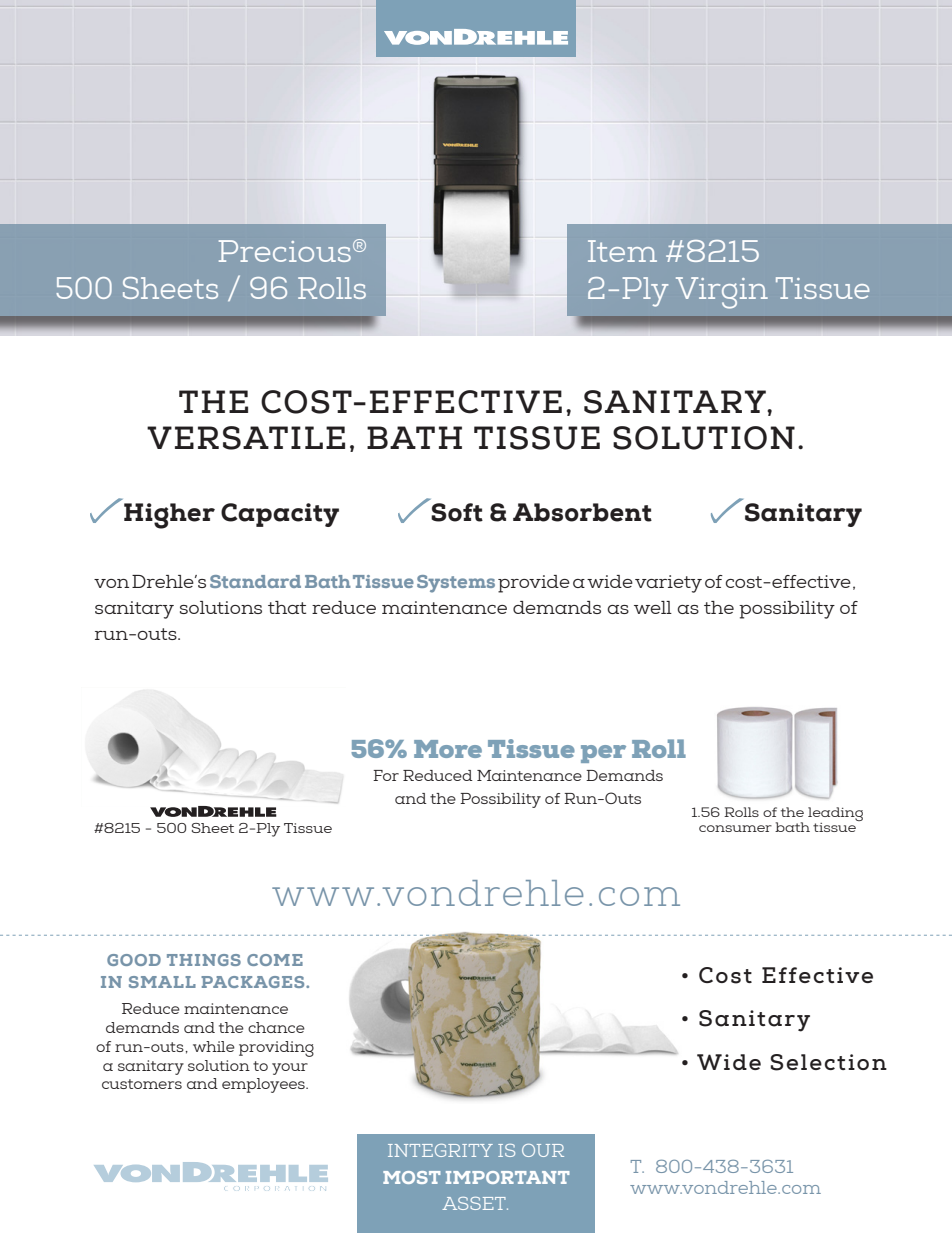 The image size is (952, 1233). I want to click on Higher, so click(169, 516).
